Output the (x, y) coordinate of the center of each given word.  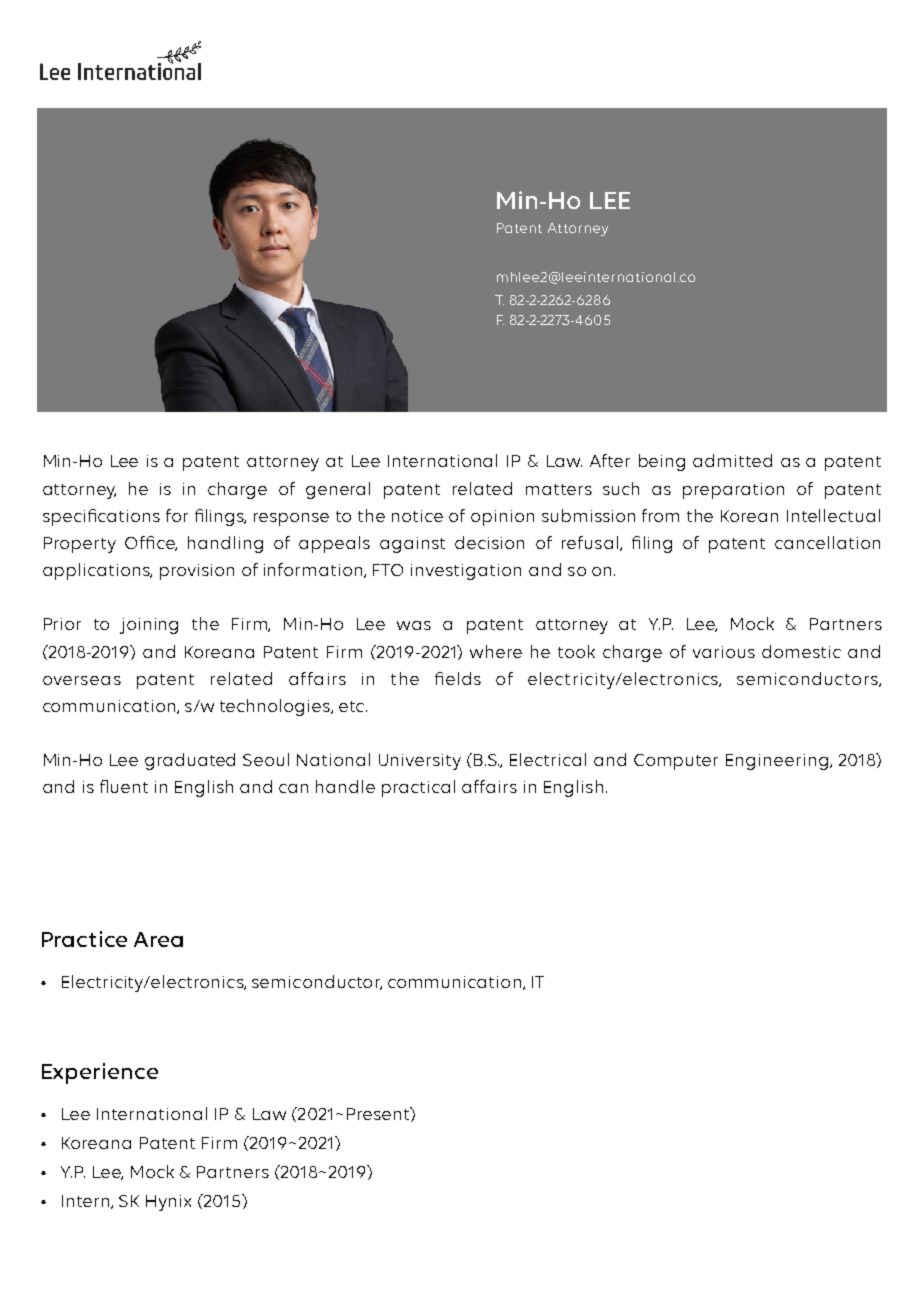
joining (149, 626)
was (414, 625)
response (291, 519)
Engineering (777, 762)
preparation (733, 491)
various (724, 652)
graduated (190, 761)
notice (417, 516)
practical (418, 788)
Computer (676, 762)
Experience (100, 1073)
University (420, 762)
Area (158, 939)
